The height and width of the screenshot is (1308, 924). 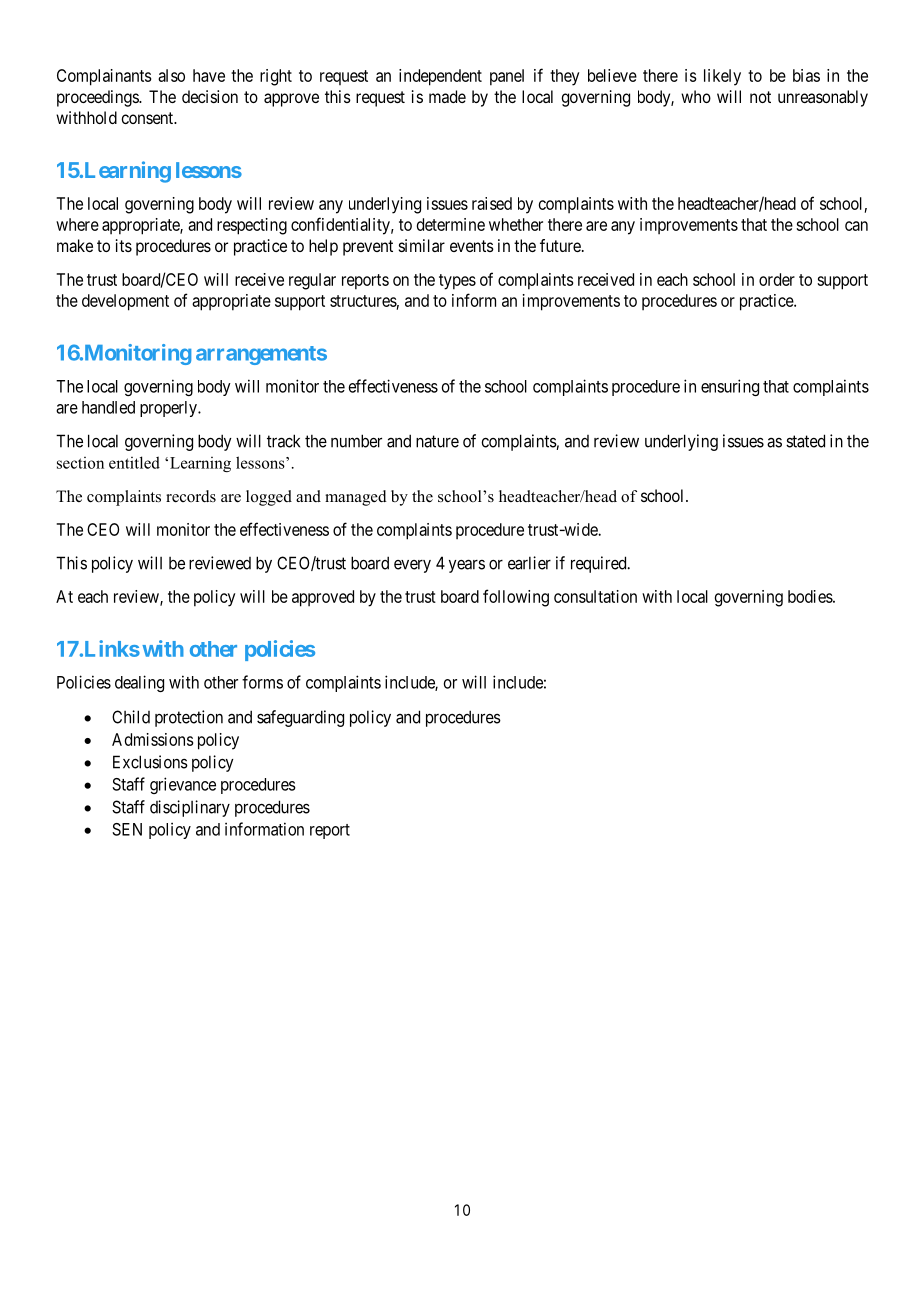 What do you see at coordinates (300, 718) in the screenshot?
I see `safeguarding` at bounding box center [300, 718].
